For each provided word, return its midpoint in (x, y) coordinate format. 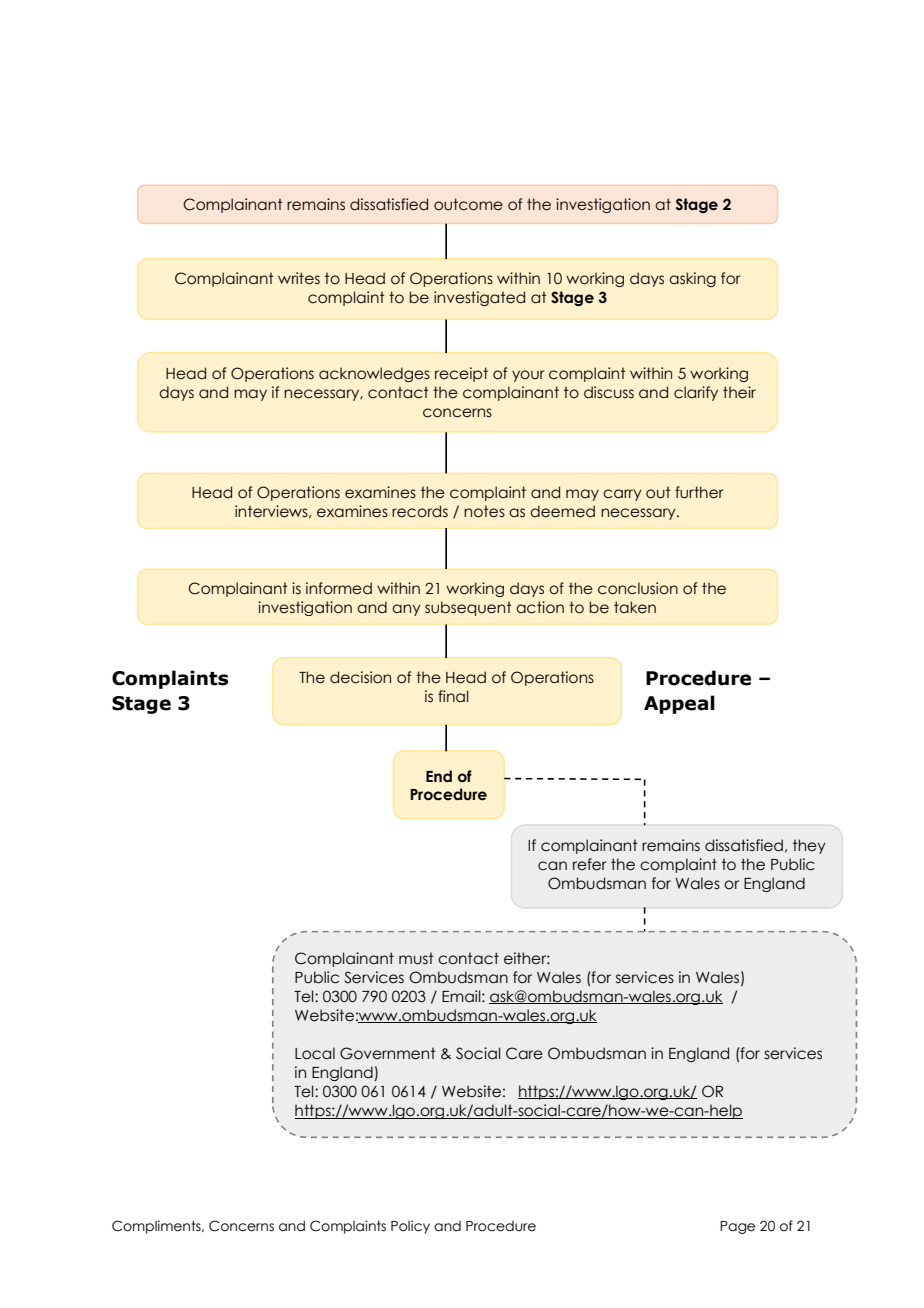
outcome (468, 204)
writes (299, 278)
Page (737, 1227)
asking (692, 279)
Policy (410, 1227)
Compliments (157, 1227)
